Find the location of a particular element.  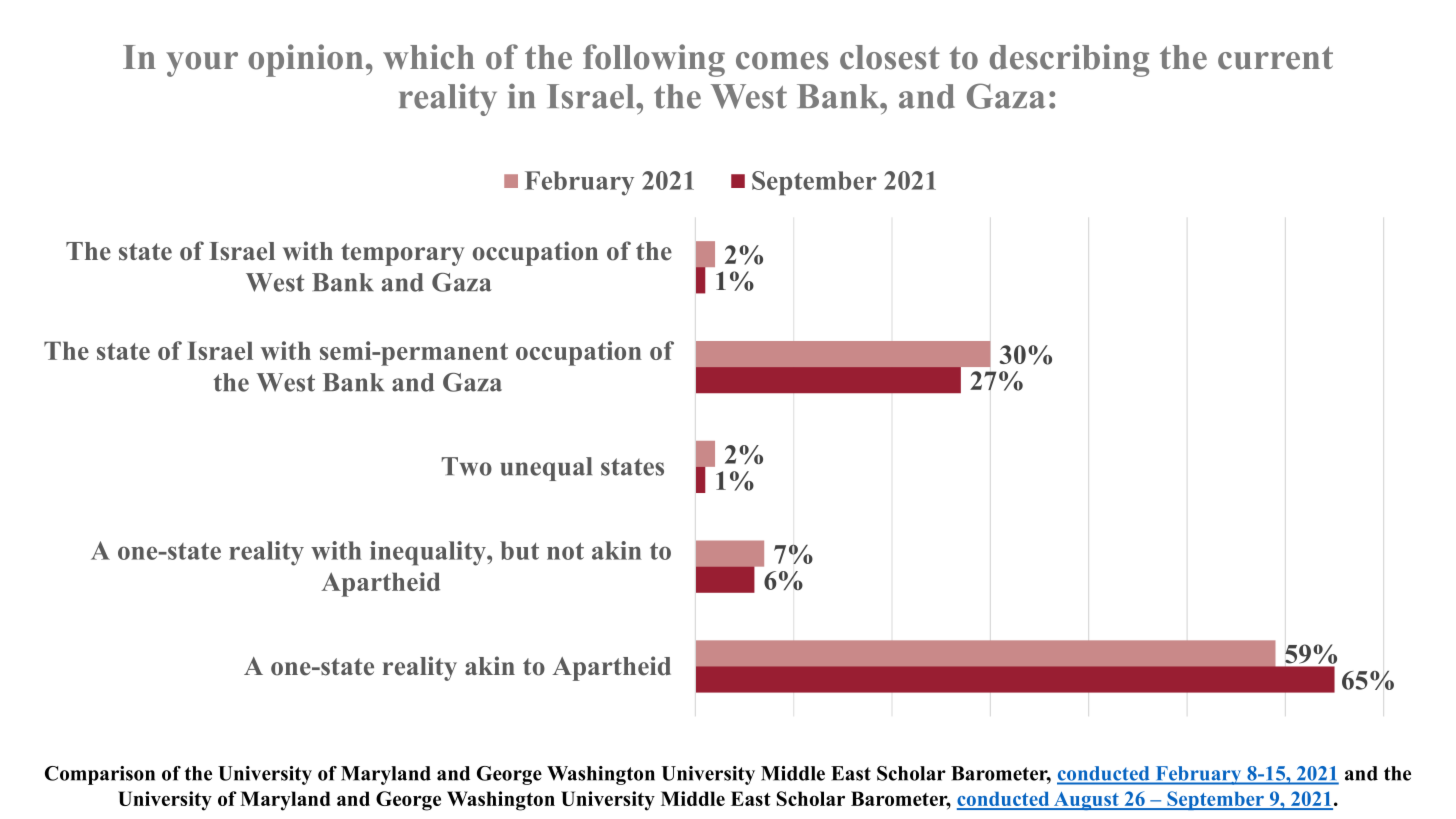

temporary is located at coordinates (403, 254).
